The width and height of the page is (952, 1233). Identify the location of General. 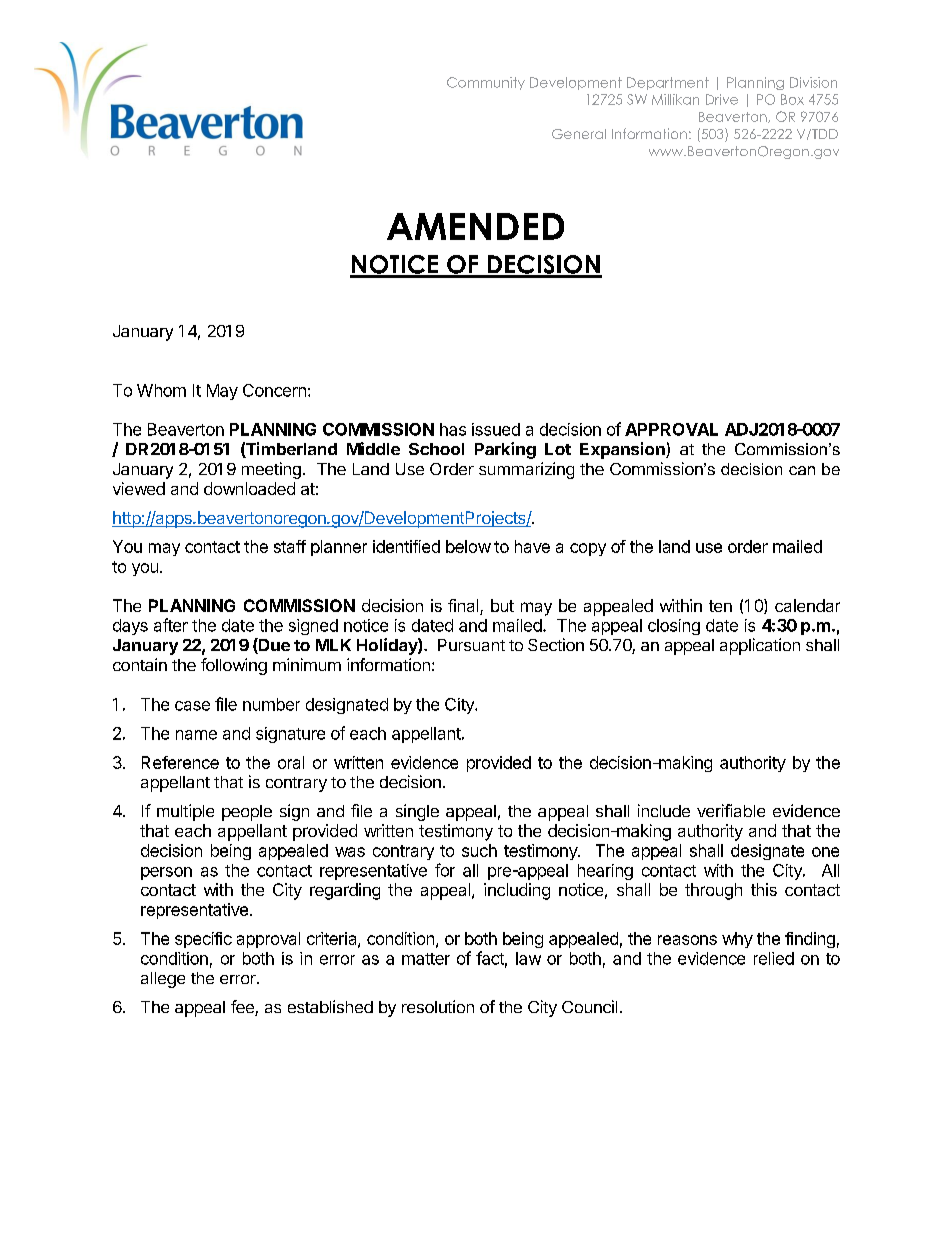
(579, 134).
